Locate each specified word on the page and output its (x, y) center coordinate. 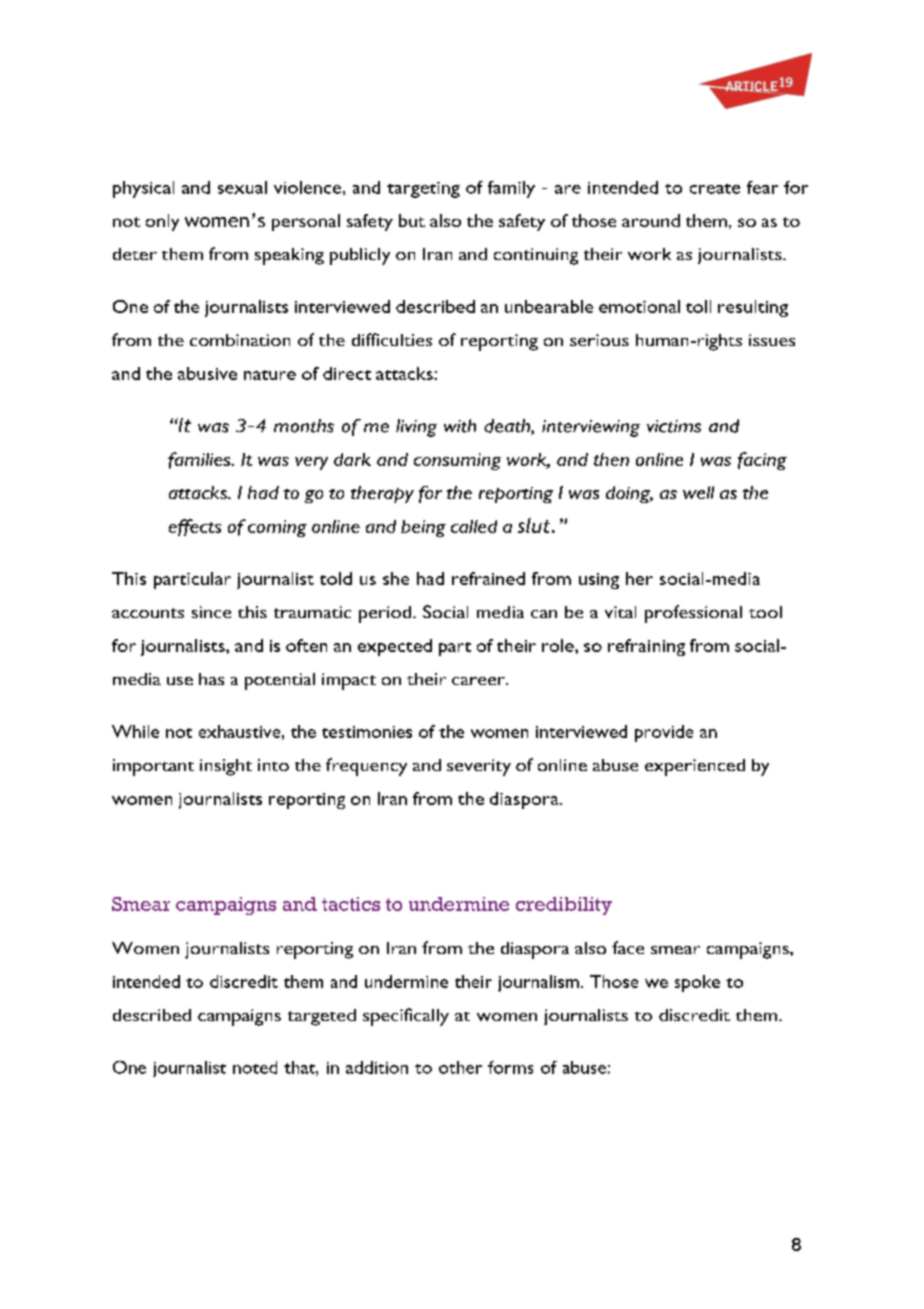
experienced (695, 767)
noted (255, 1067)
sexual (242, 187)
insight (226, 767)
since (211, 612)
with (460, 426)
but (412, 220)
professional (693, 614)
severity (479, 767)
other (460, 1067)
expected (395, 647)
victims (674, 426)
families (200, 460)
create (715, 189)
